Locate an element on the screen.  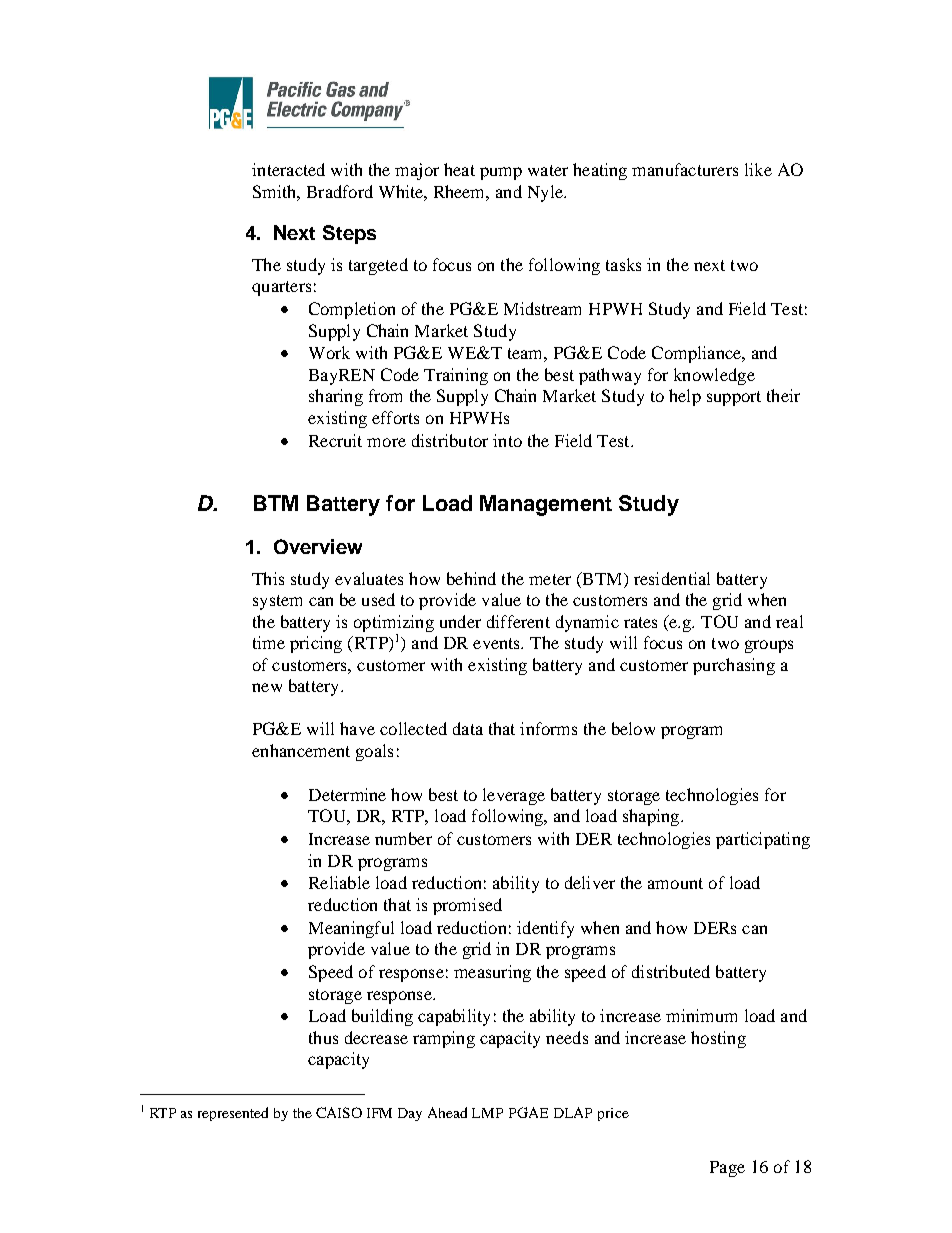
into is located at coordinates (507, 440).
